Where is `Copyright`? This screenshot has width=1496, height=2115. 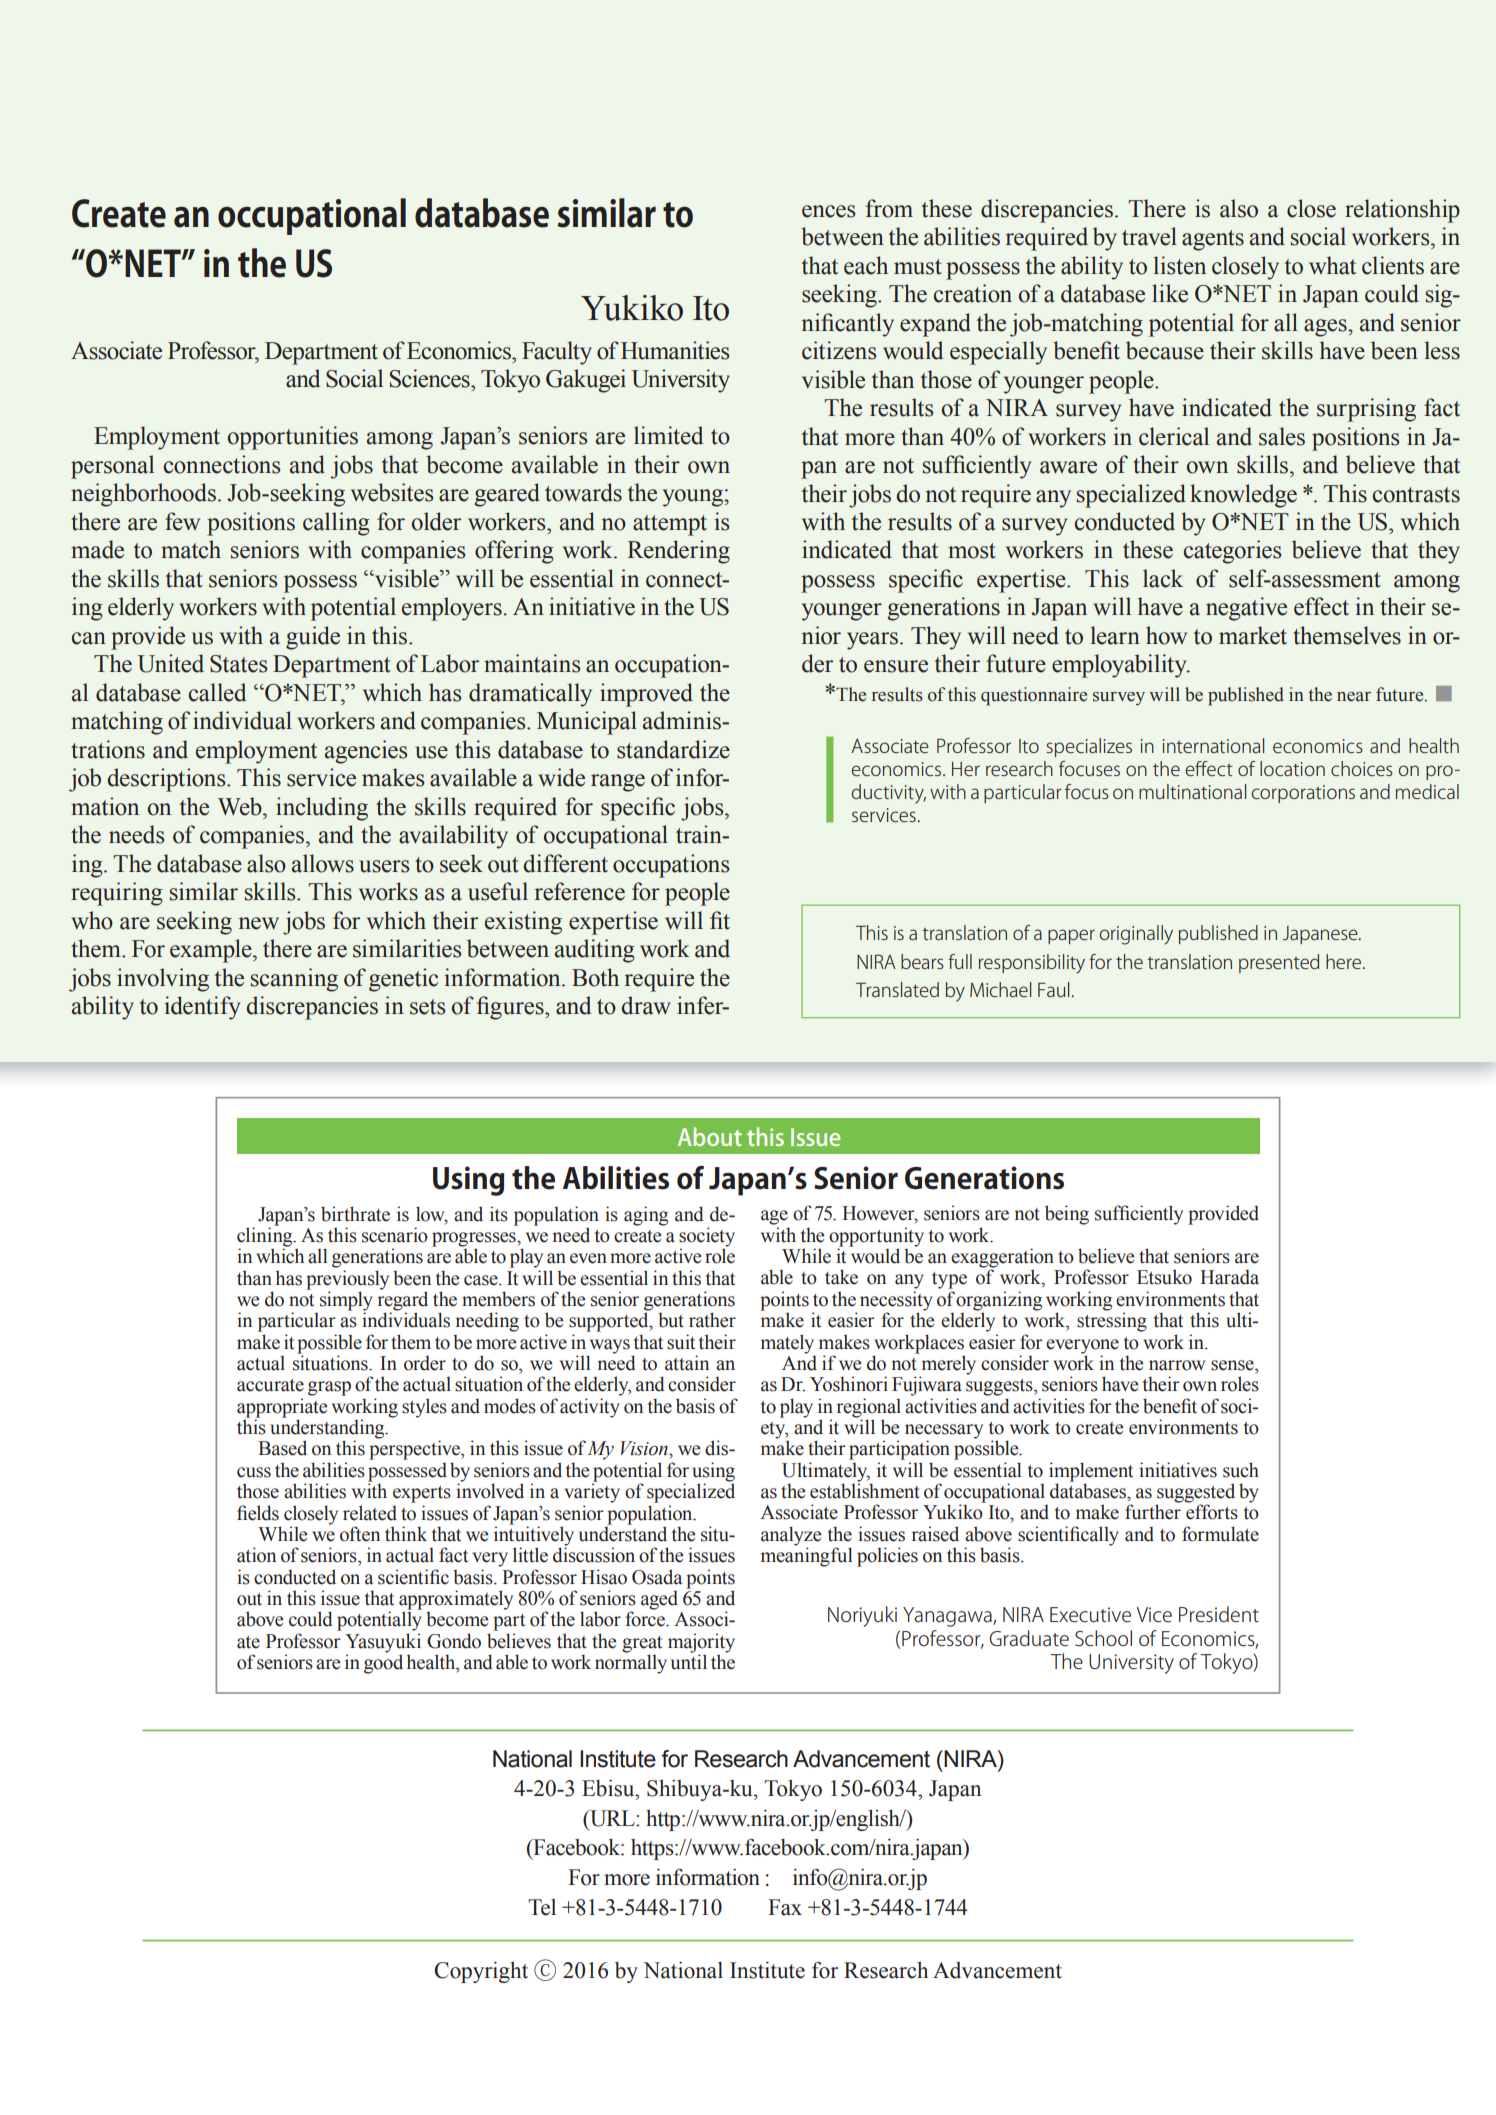
Copyright is located at coordinates (481, 1972).
